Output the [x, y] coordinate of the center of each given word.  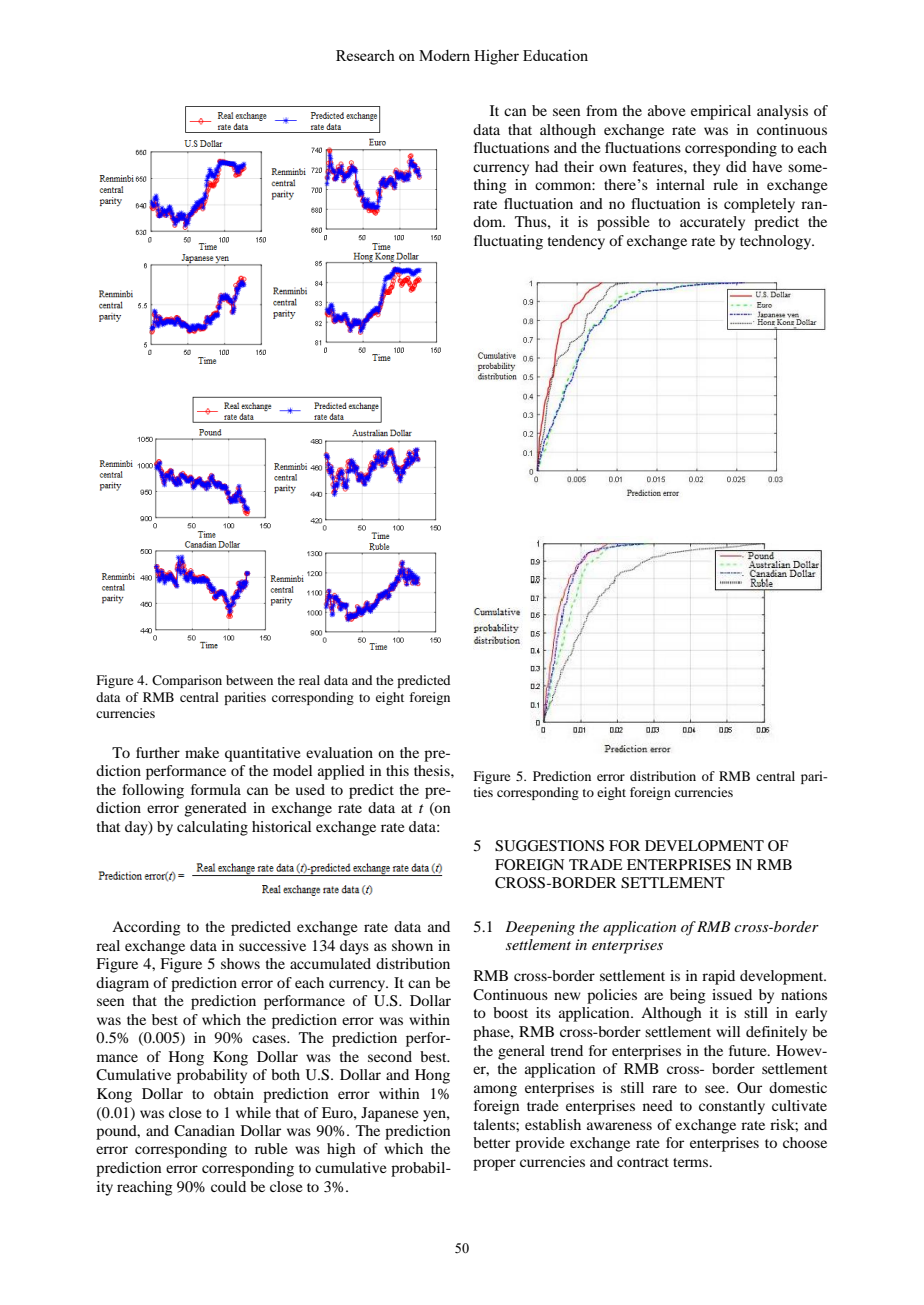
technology [777, 242]
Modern [444, 55]
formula [216, 789]
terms [692, 1162]
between [249, 680]
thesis [433, 770]
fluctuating [508, 242]
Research [365, 55]
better [491, 1142]
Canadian [204, 1131]
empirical [721, 112]
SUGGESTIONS [549, 846]
